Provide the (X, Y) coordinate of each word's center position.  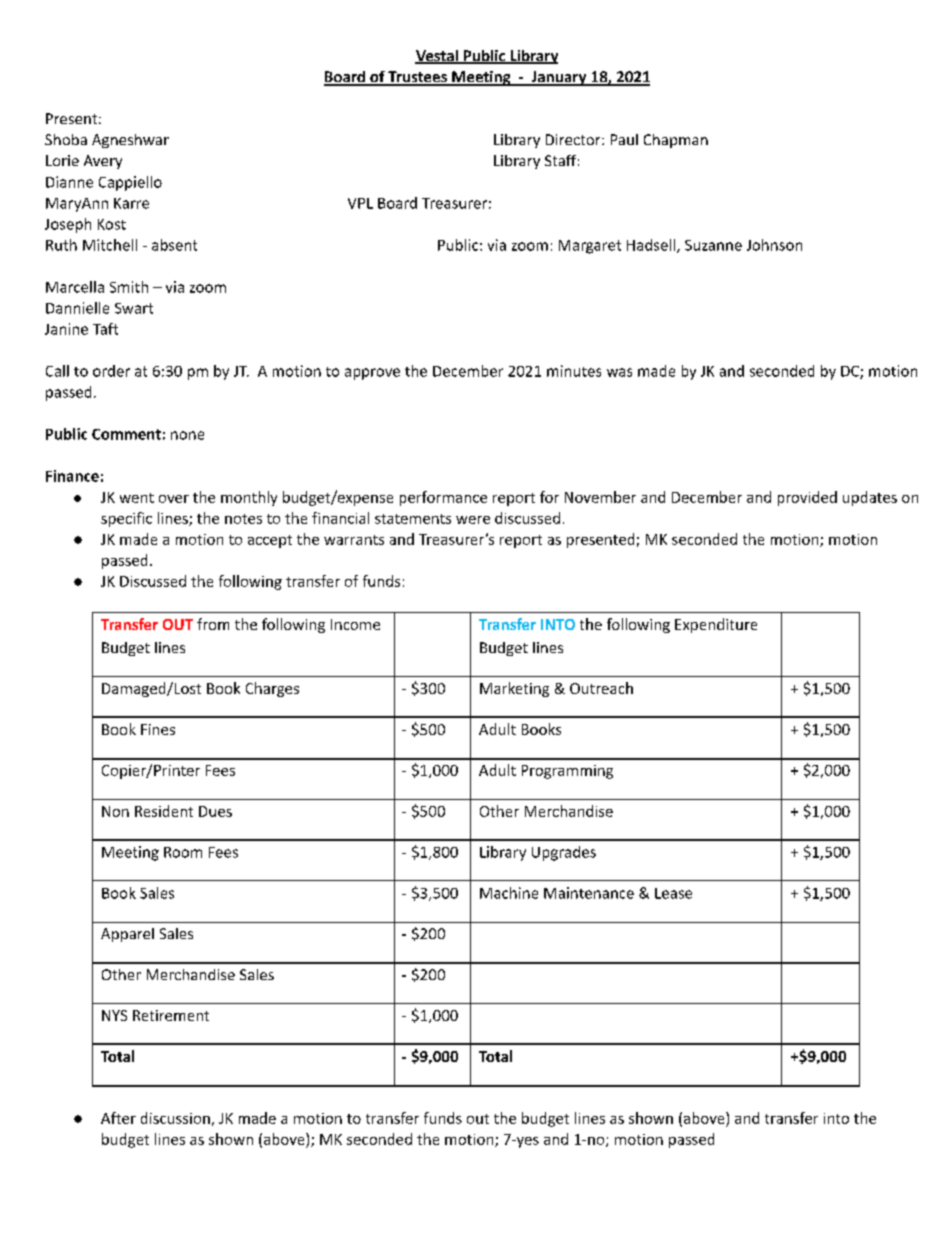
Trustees (417, 78)
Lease (673, 893)
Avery (103, 162)
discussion (175, 1118)
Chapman (676, 141)
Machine (509, 893)
